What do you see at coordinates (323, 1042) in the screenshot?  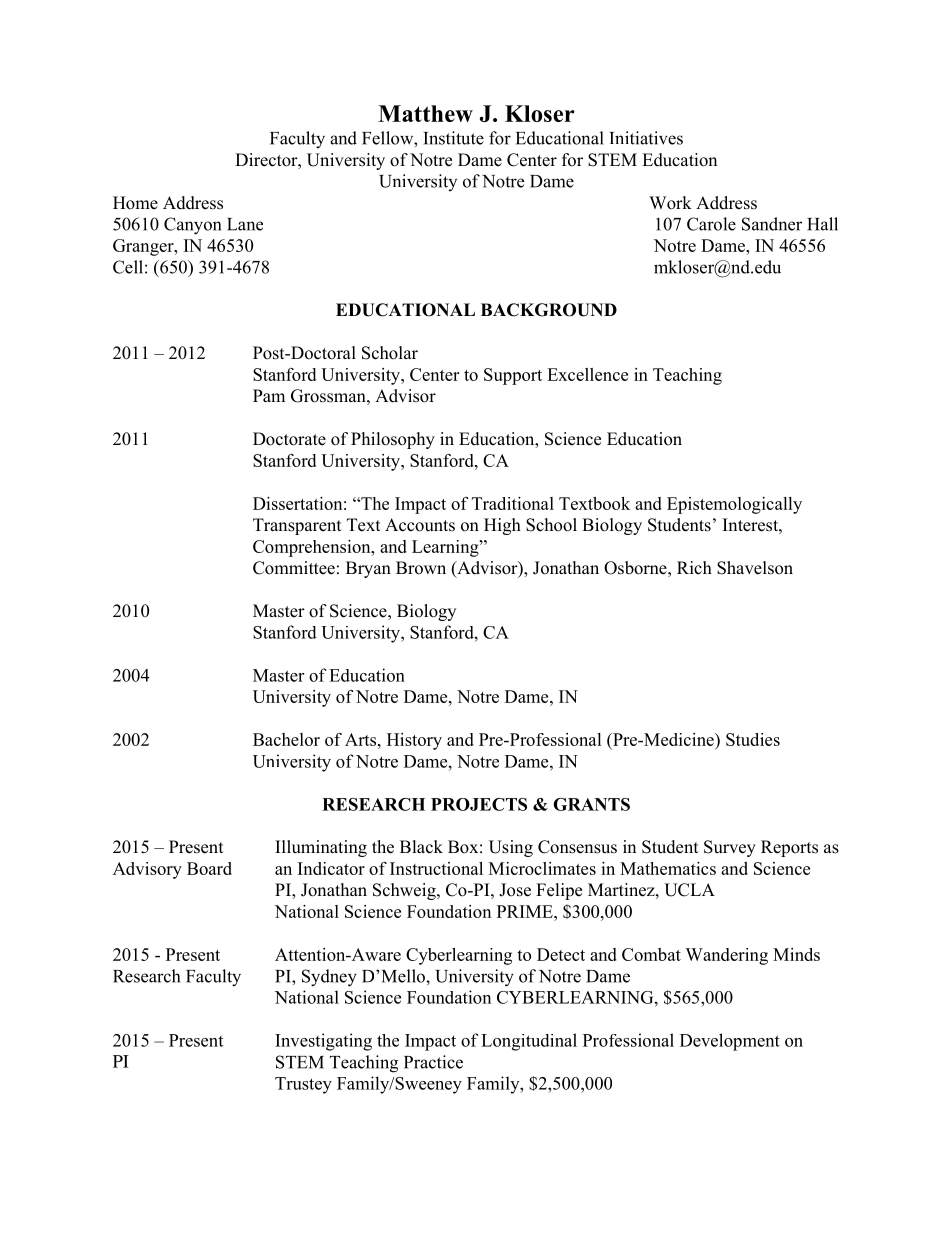 I see `Investigating` at bounding box center [323, 1042].
